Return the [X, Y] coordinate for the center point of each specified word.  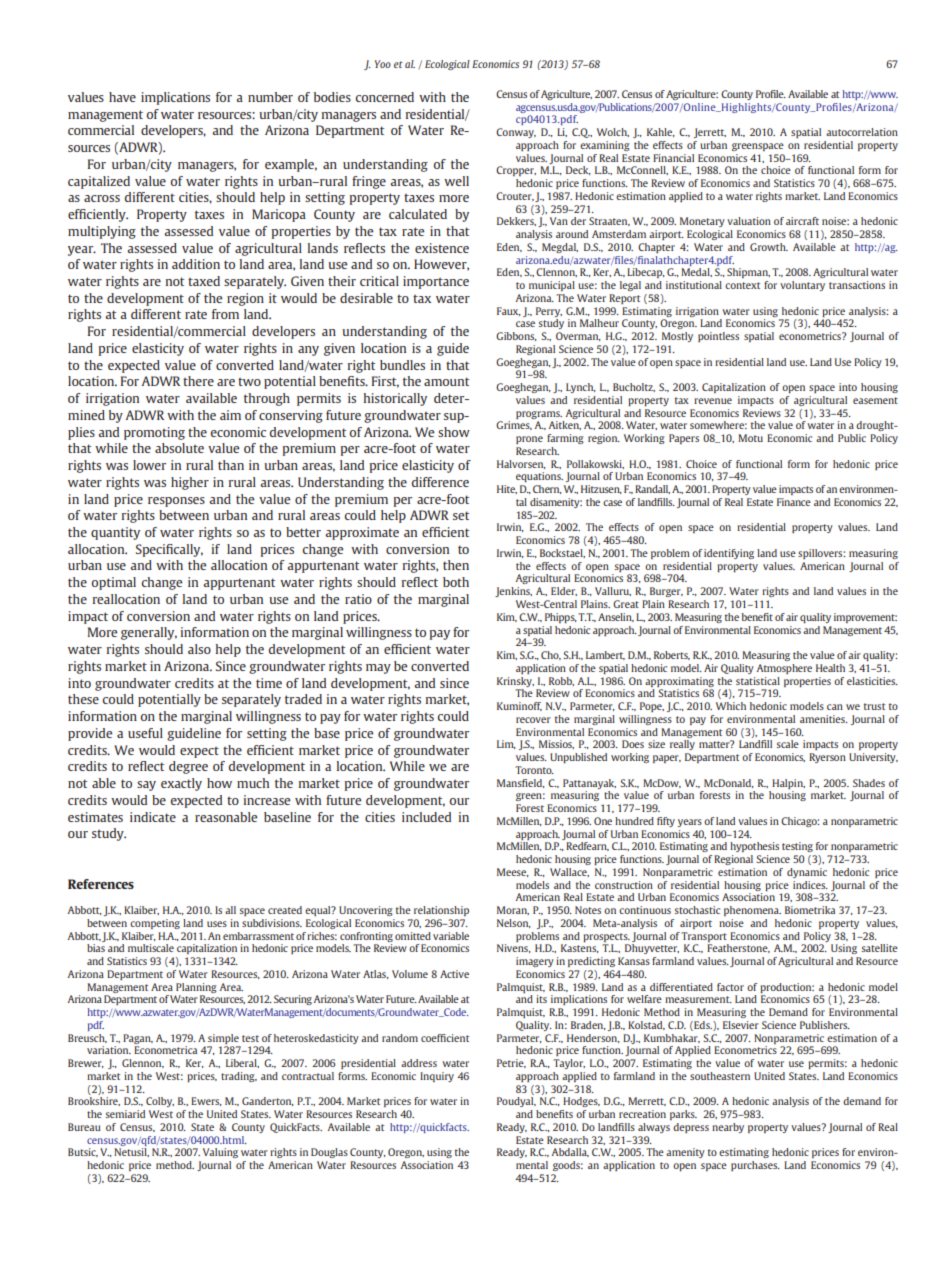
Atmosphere [784, 669]
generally [149, 633]
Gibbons [516, 336]
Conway [516, 133]
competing [155, 924]
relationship [441, 911]
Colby [160, 1102]
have [122, 97]
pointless [718, 337]
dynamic [807, 873]
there [198, 381]
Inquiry [437, 1077]
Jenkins [513, 592]
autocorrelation [862, 132]
